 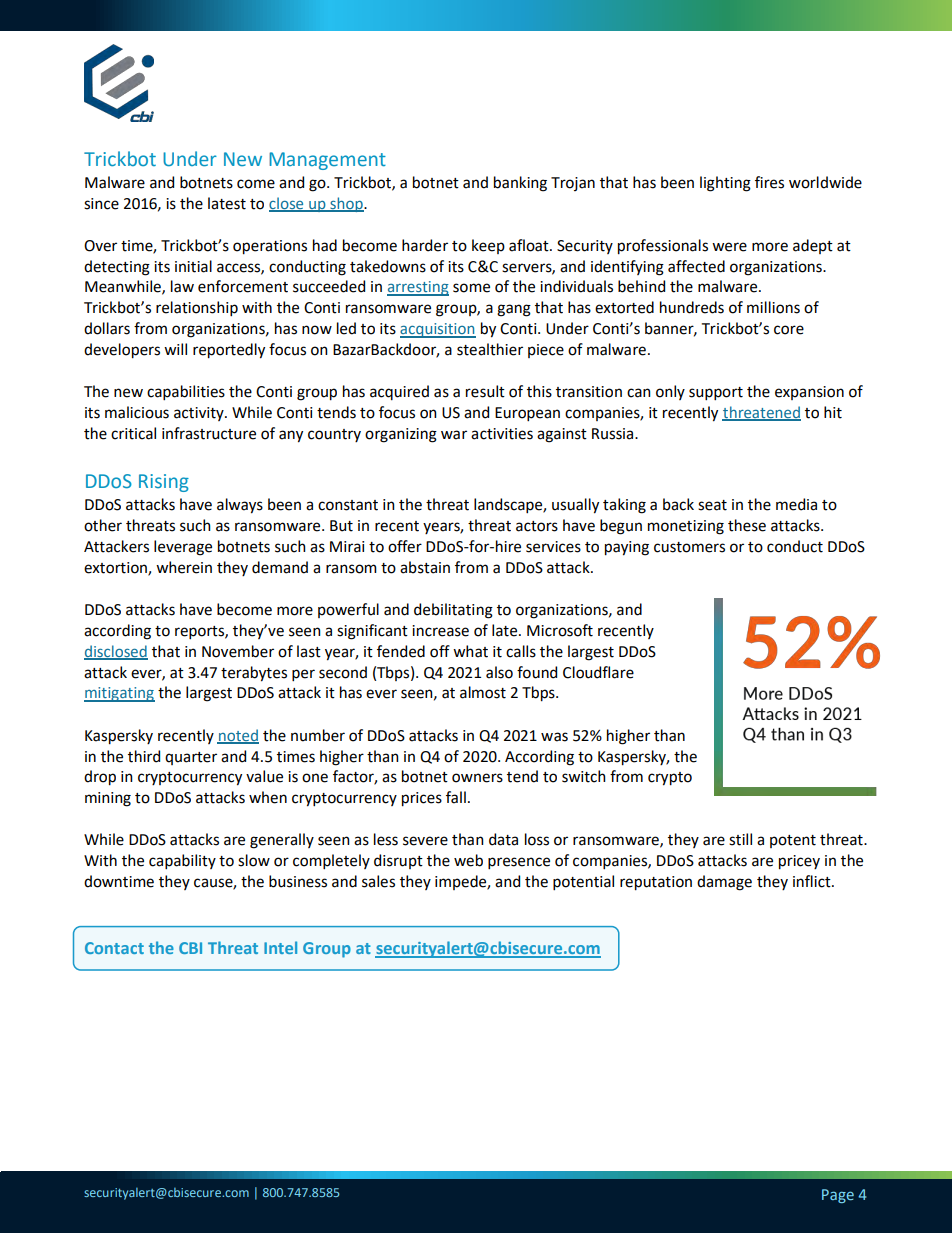 I want to click on banking, so click(x=520, y=184).
